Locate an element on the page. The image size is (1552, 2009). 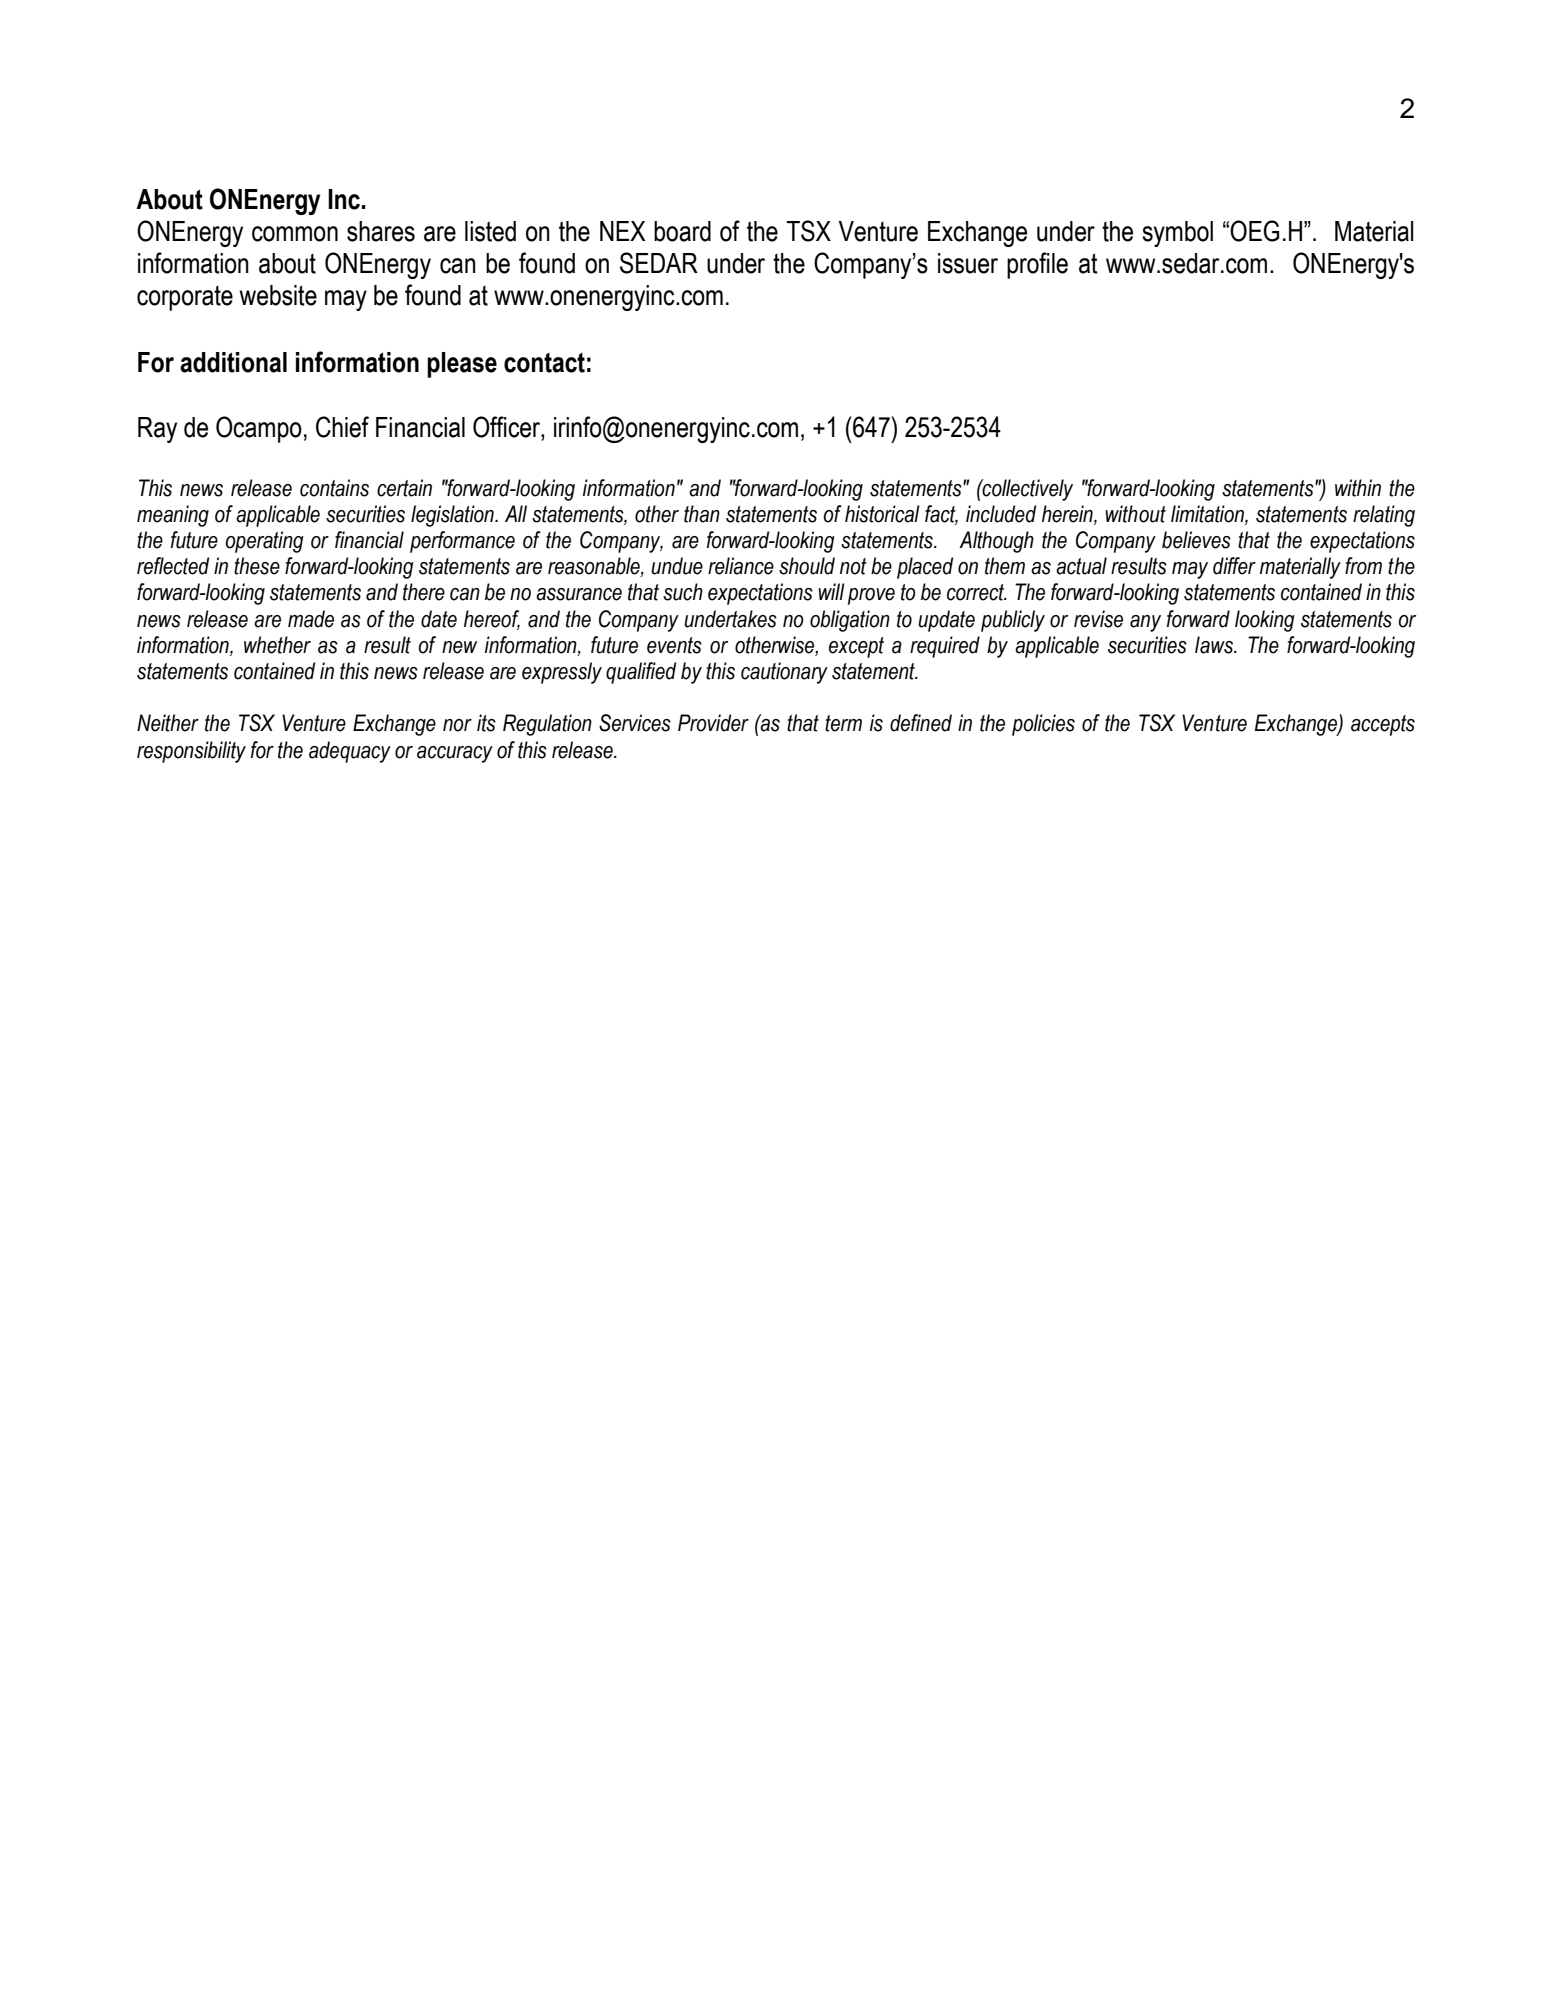
symbol is located at coordinates (1177, 234).
